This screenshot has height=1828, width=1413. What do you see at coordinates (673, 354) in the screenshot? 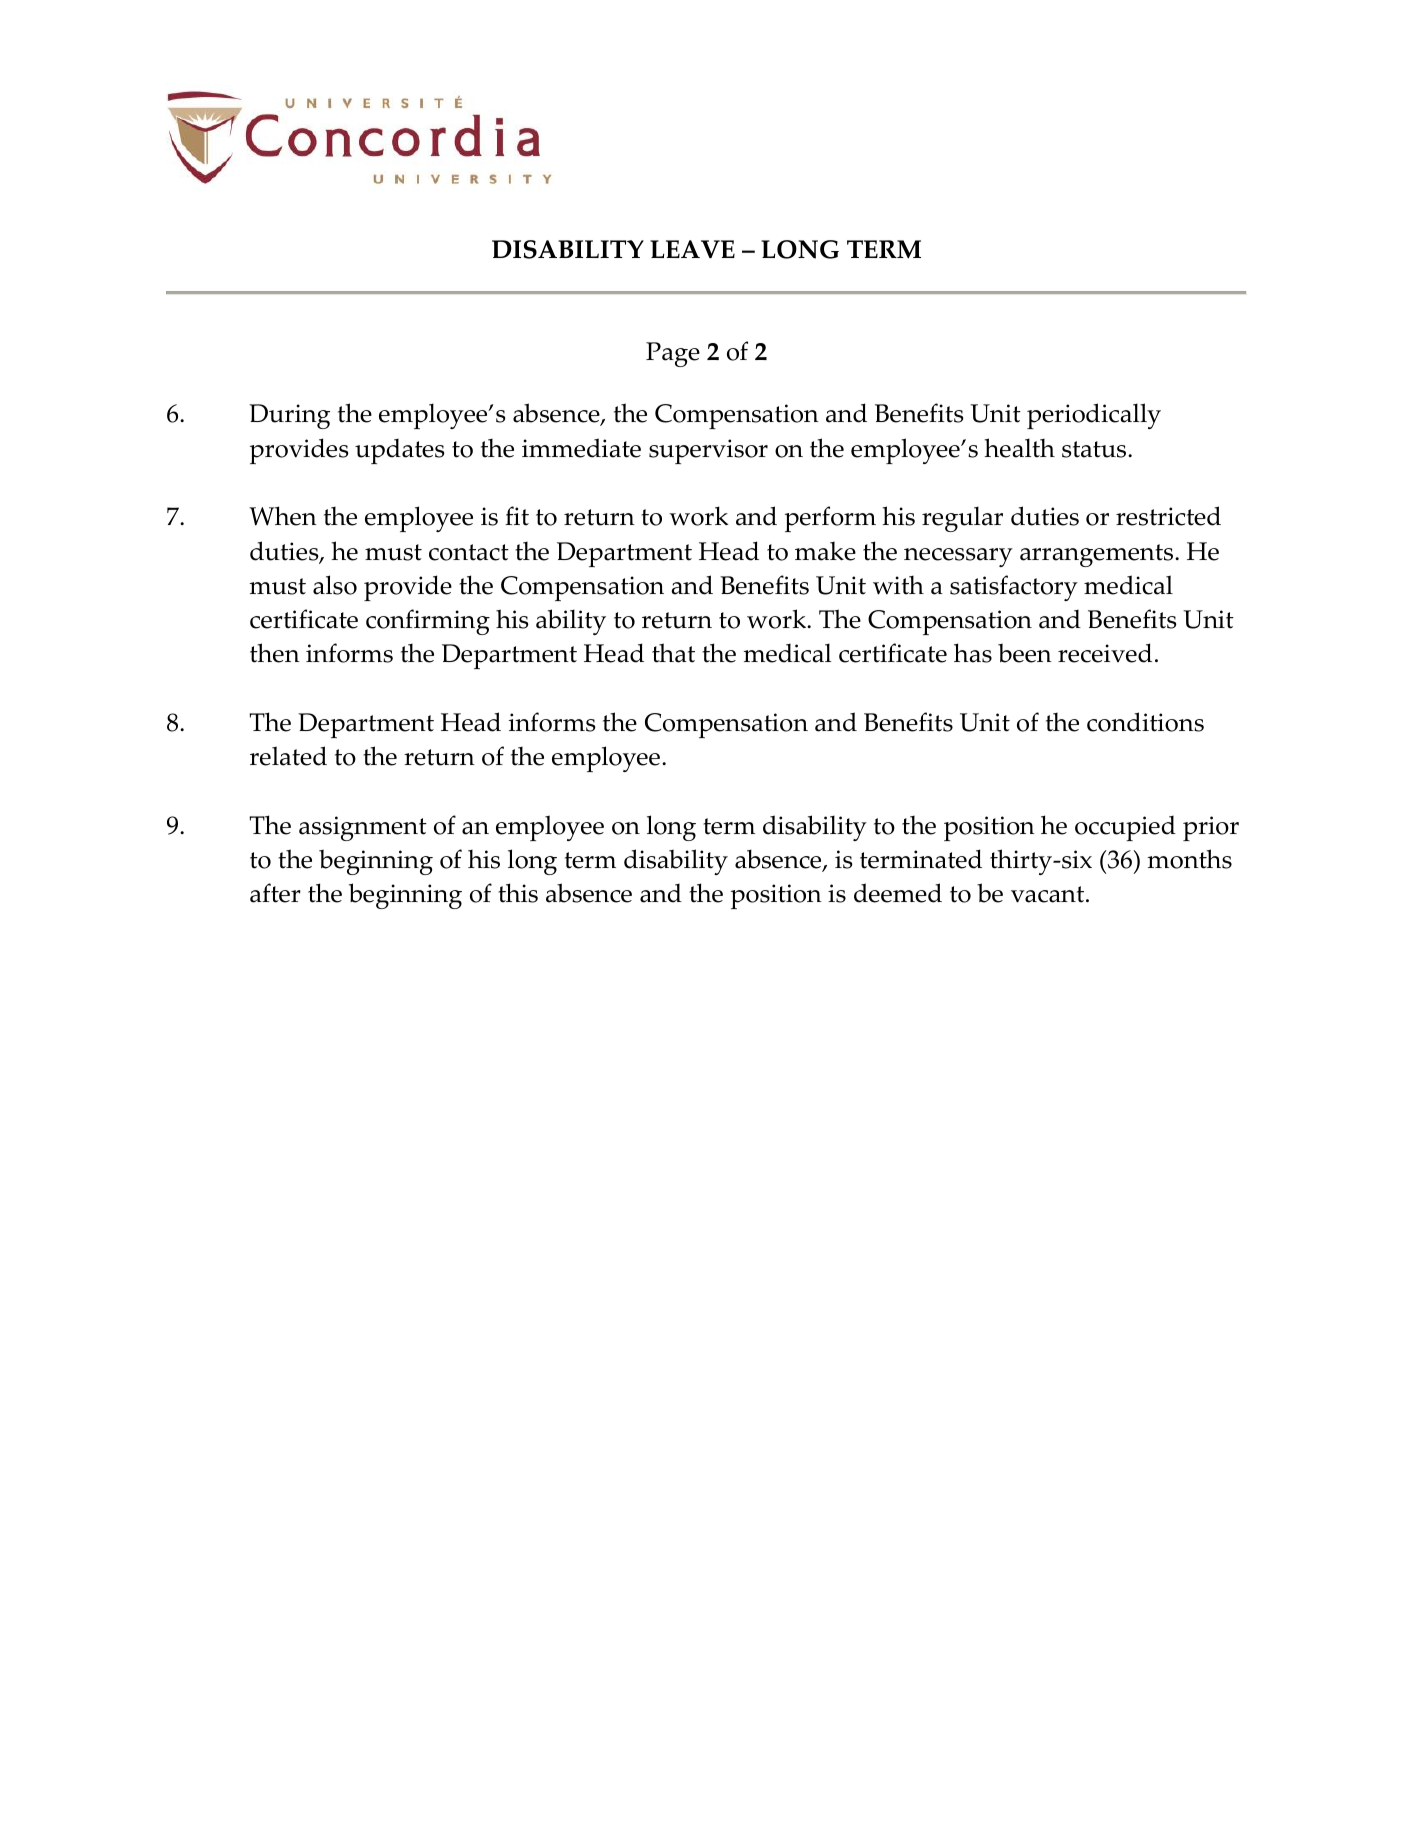
I see `Page` at bounding box center [673, 354].
